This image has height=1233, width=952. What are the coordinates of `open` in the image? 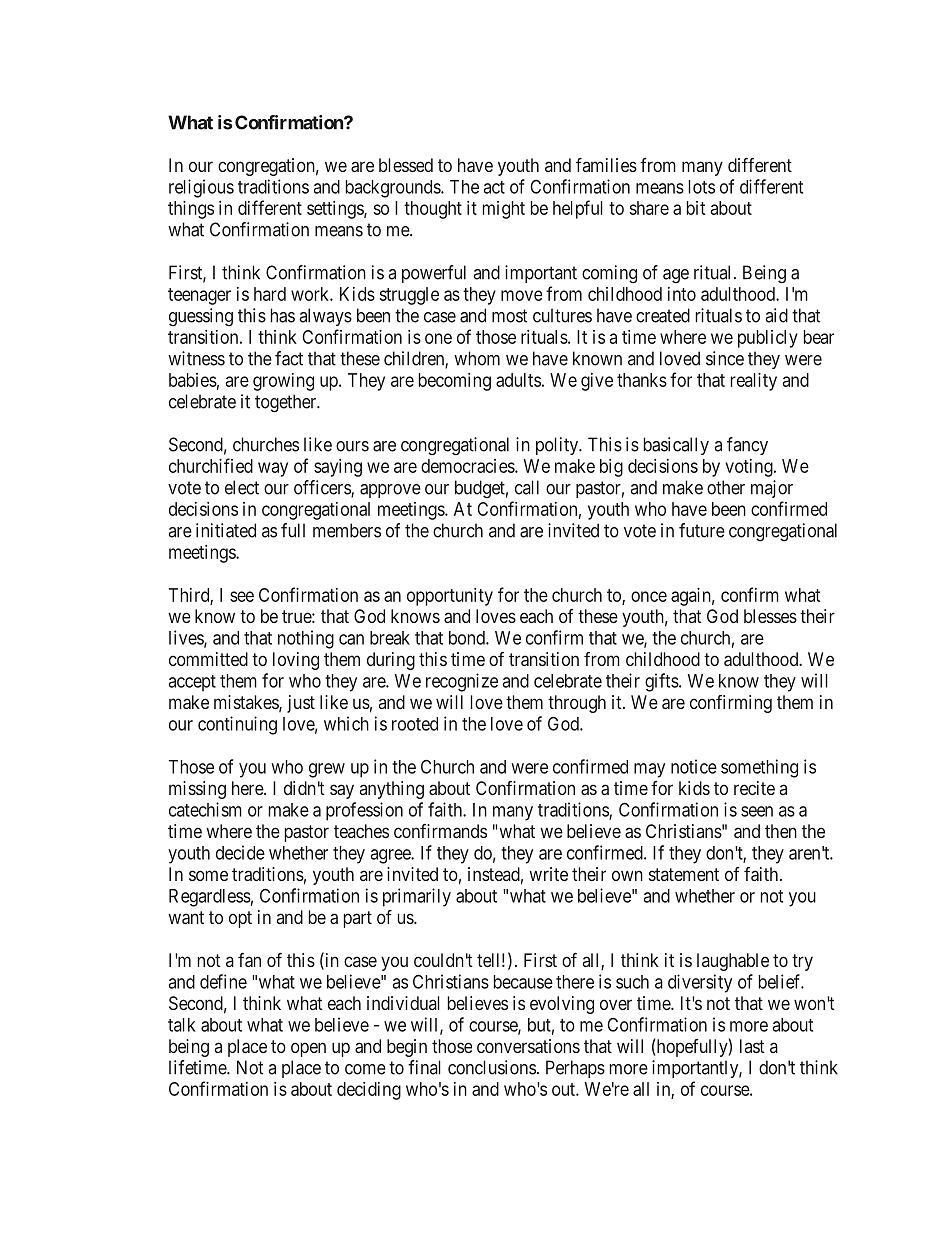 It's located at (308, 1049).
